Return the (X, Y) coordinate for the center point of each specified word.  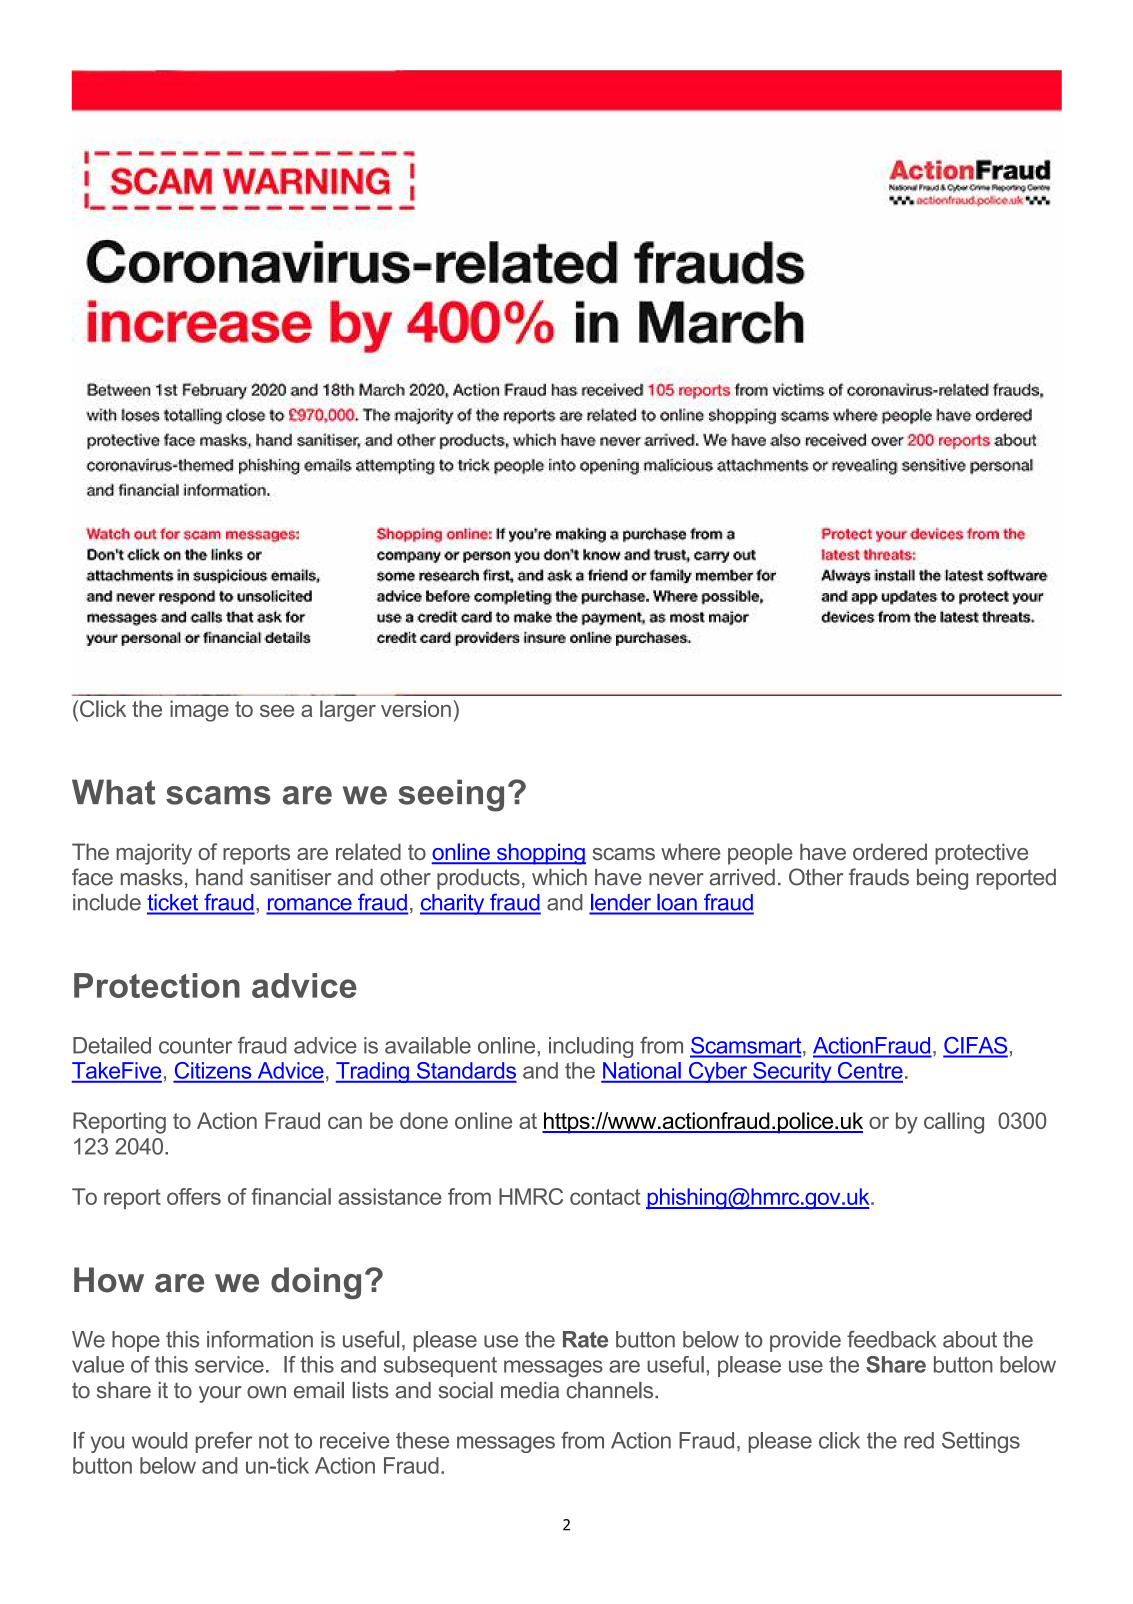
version (416, 708)
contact (605, 1197)
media (530, 1390)
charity (453, 904)
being (942, 879)
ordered (890, 851)
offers (194, 1196)
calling (954, 1123)
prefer (224, 1442)
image (199, 711)
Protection (157, 985)
